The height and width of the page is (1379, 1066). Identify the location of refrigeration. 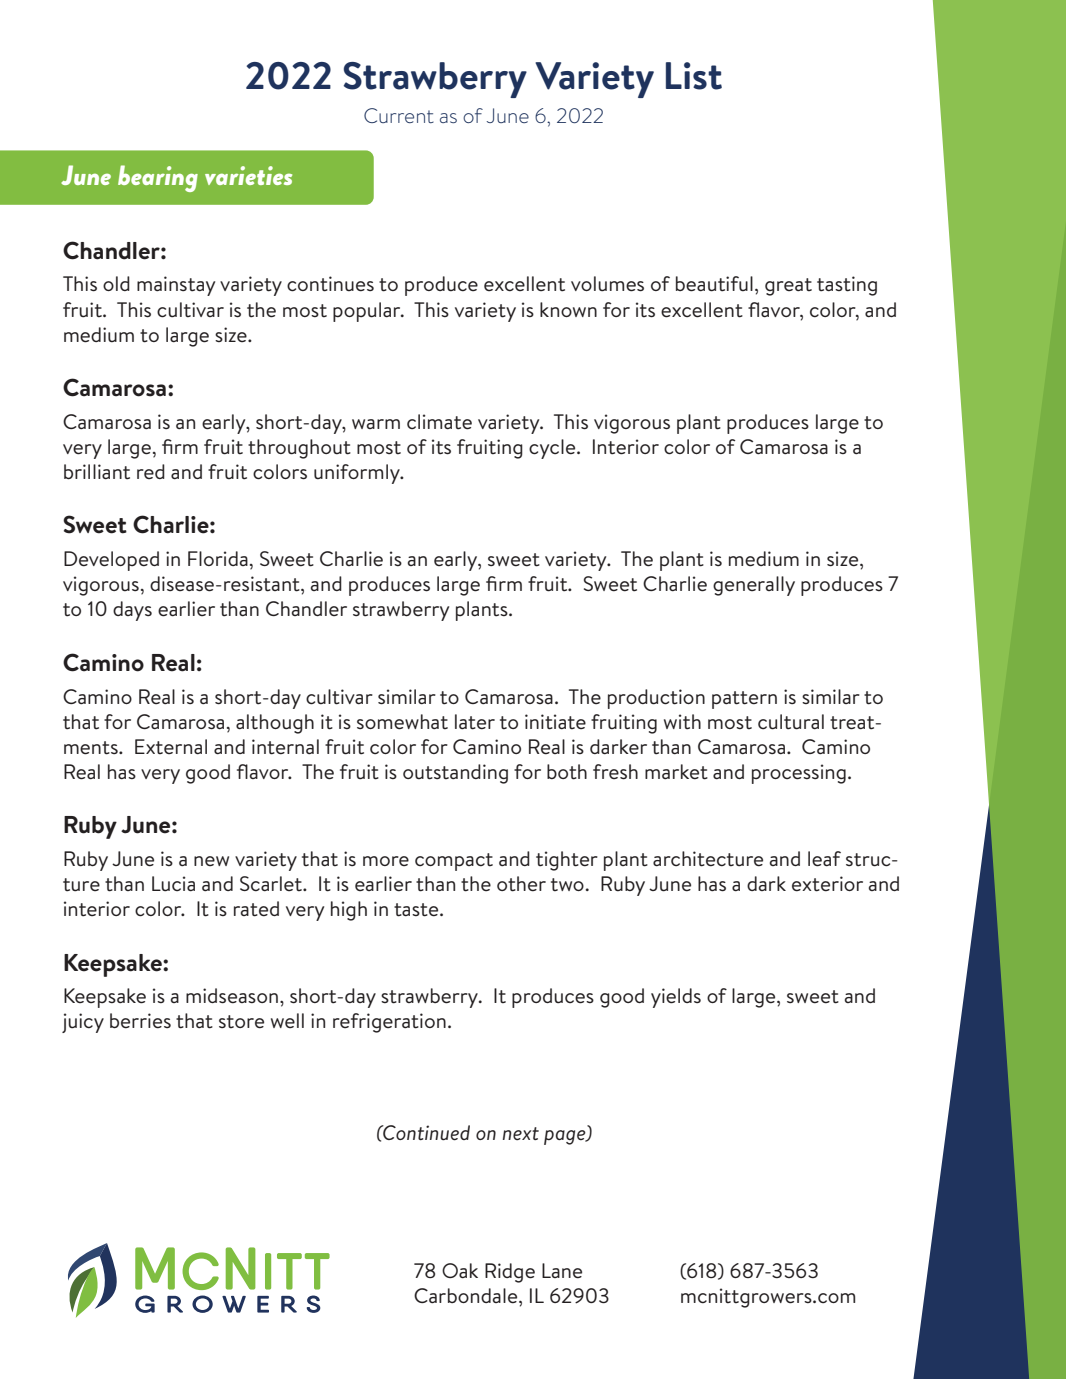
(389, 1023).
